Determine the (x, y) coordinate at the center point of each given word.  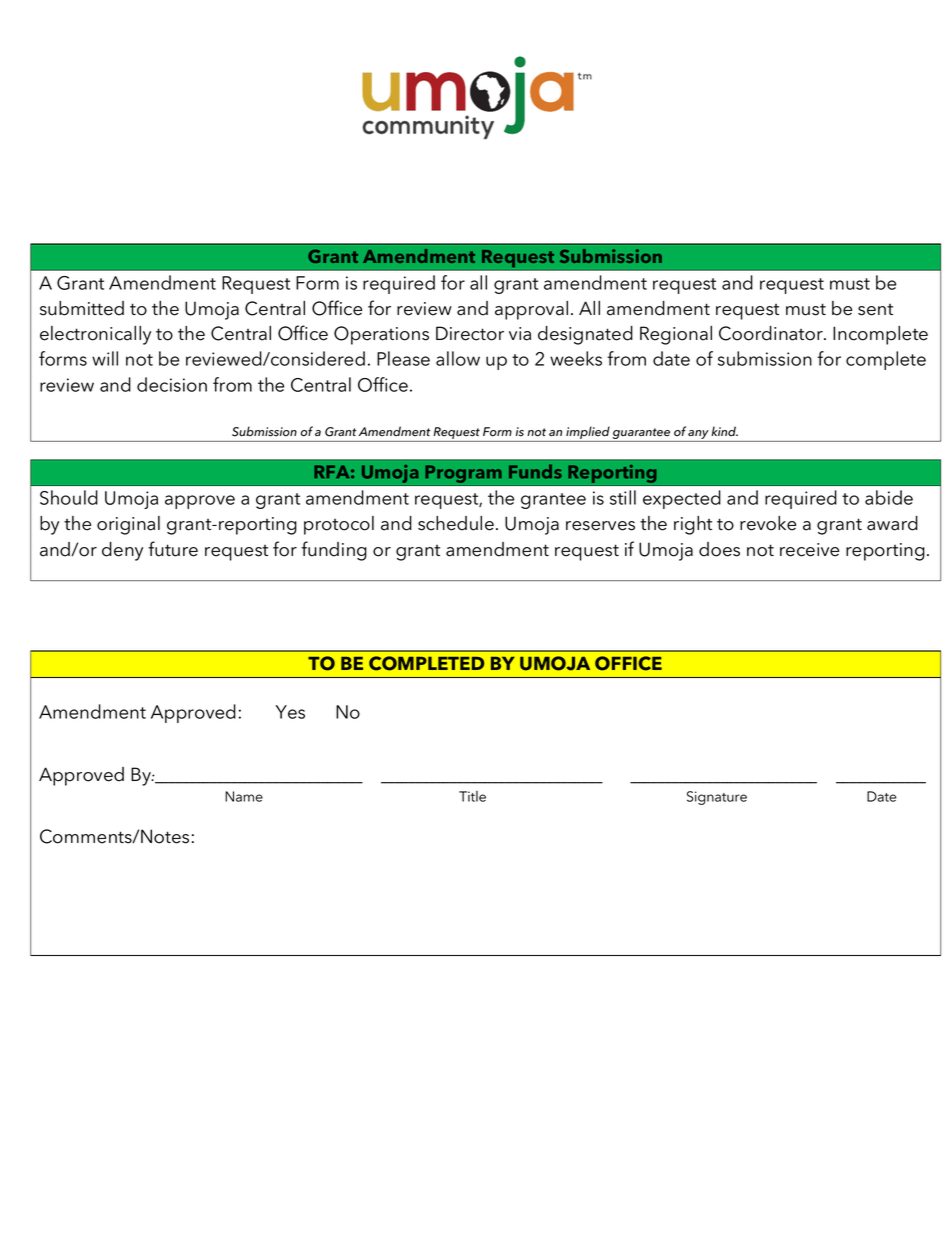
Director (470, 333)
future (173, 549)
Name (244, 796)
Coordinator (772, 333)
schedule (456, 523)
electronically (95, 335)
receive (809, 550)
